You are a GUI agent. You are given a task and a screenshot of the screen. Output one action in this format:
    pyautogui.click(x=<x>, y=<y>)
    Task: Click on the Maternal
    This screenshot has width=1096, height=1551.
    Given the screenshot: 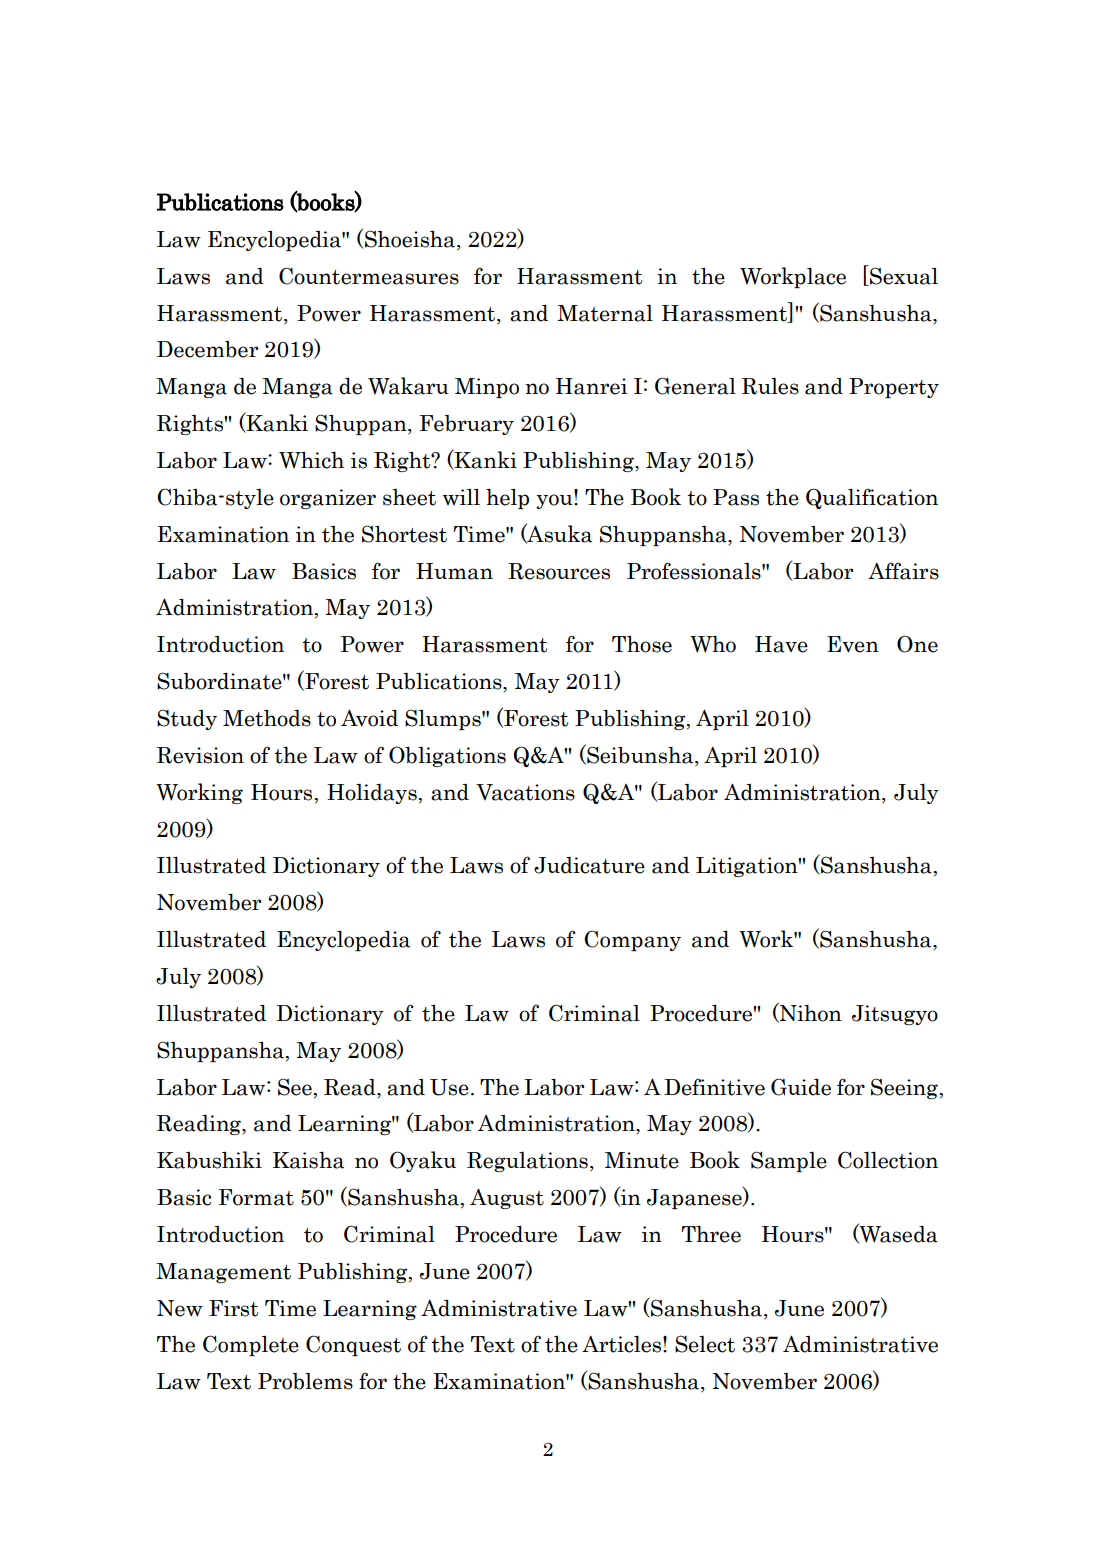 What is the action you would take?
    pyautogui.click(x=605, y=313)
